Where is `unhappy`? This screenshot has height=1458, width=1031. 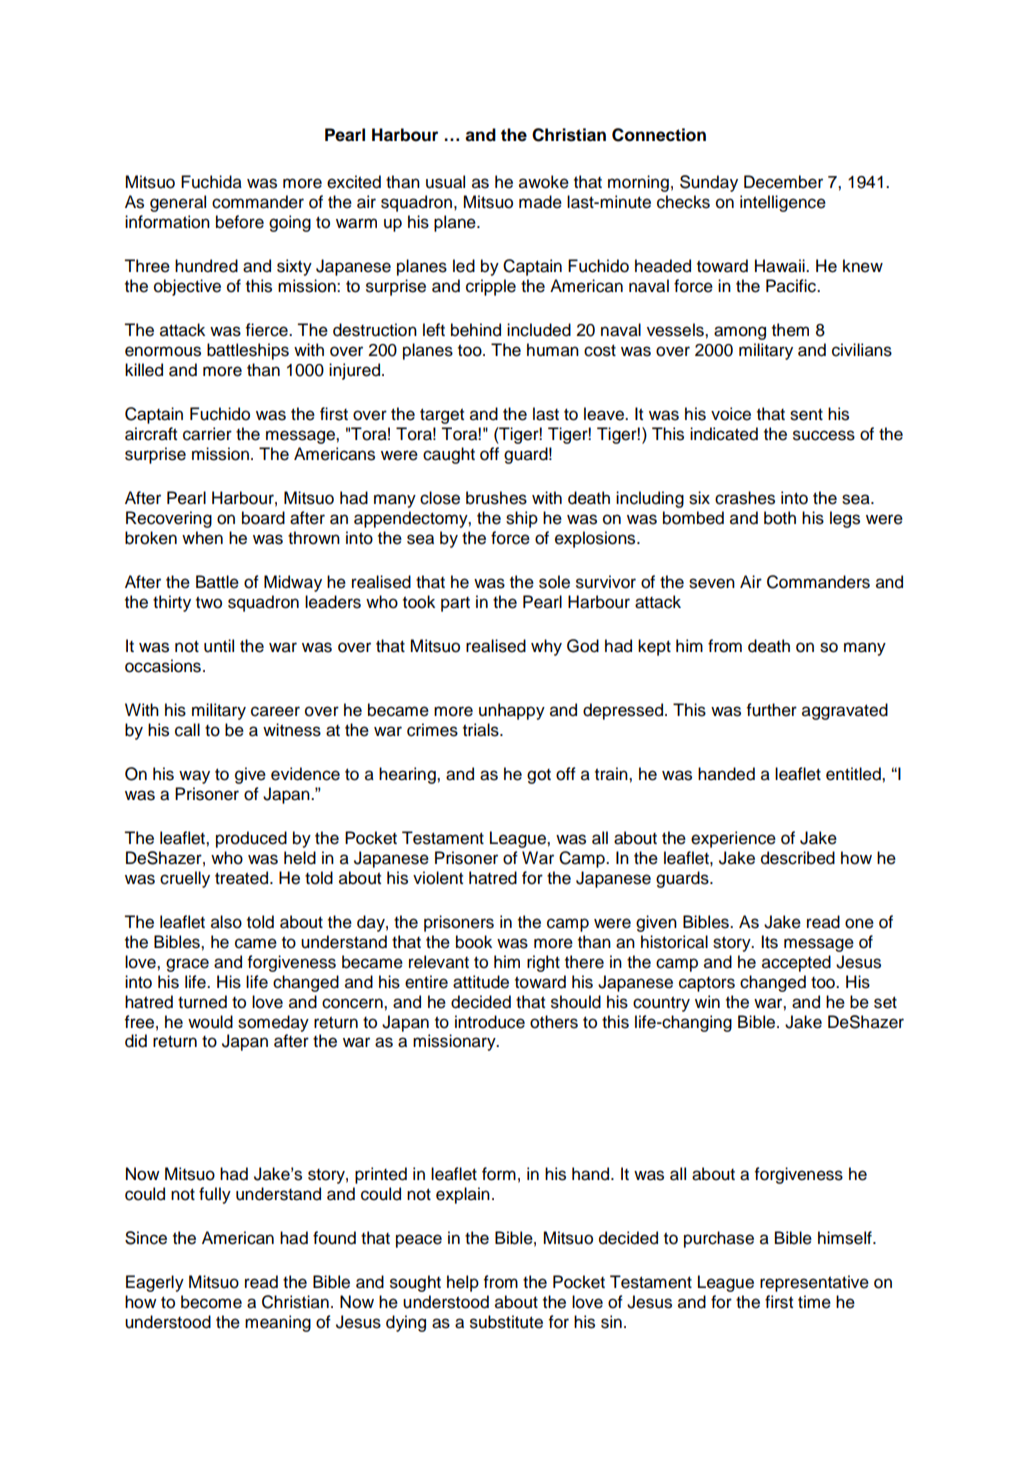
unhappy is located at coordinates (512, 711).
